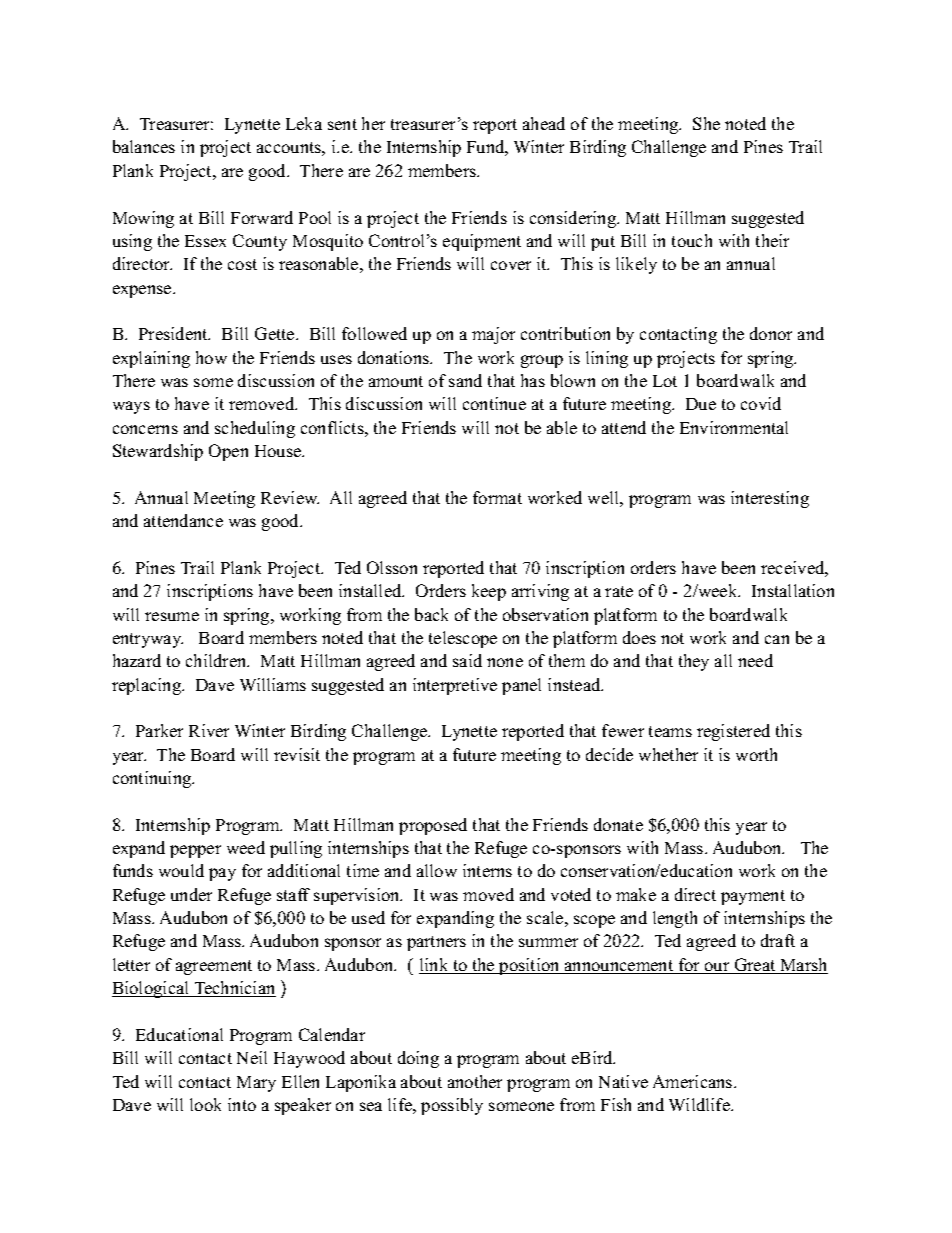  What do you see at coordinates (544, 123) in the image?
I see `ahead` at bounding box center [544, 123].
